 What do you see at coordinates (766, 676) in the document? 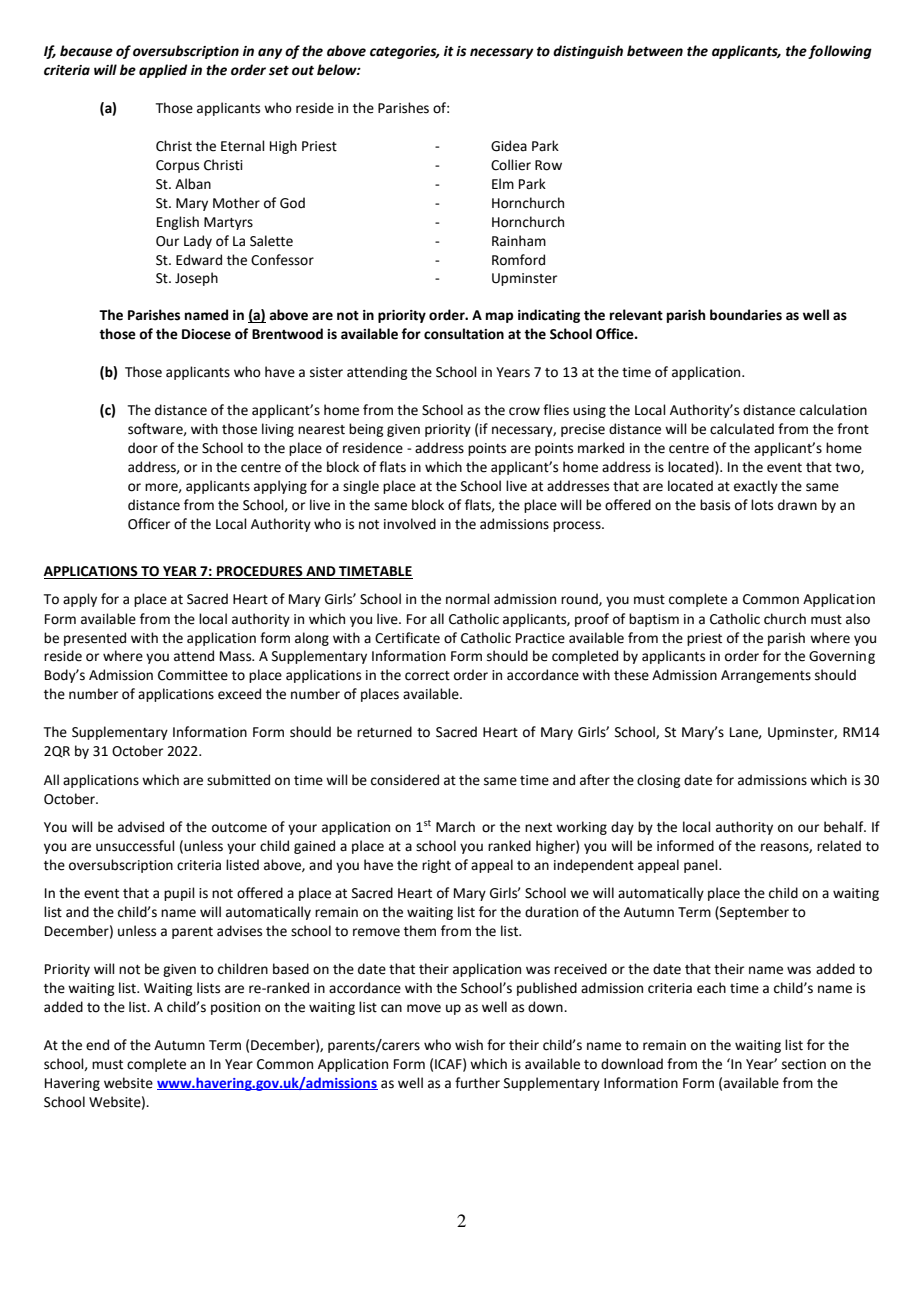
I see `Arrangements` at bounding box center [766, 676].
